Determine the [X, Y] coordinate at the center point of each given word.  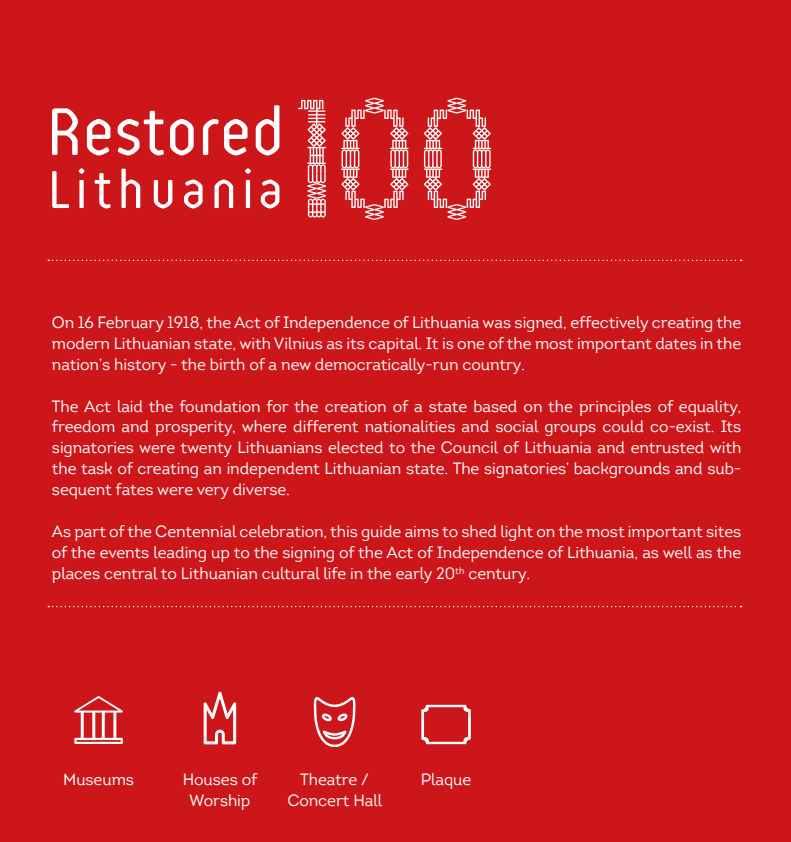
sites [723, 531]
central [131, 573]
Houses [210, 779]
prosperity [195, 428]
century [499, 576]
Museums [98, 779]
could [623, 426]
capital [395, 345]
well [677, 552]
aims [422, 531]
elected [355, 447]
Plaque [446, 781]
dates [676, 343]
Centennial [196, 531]
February [131, 324]
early [414, 575]
